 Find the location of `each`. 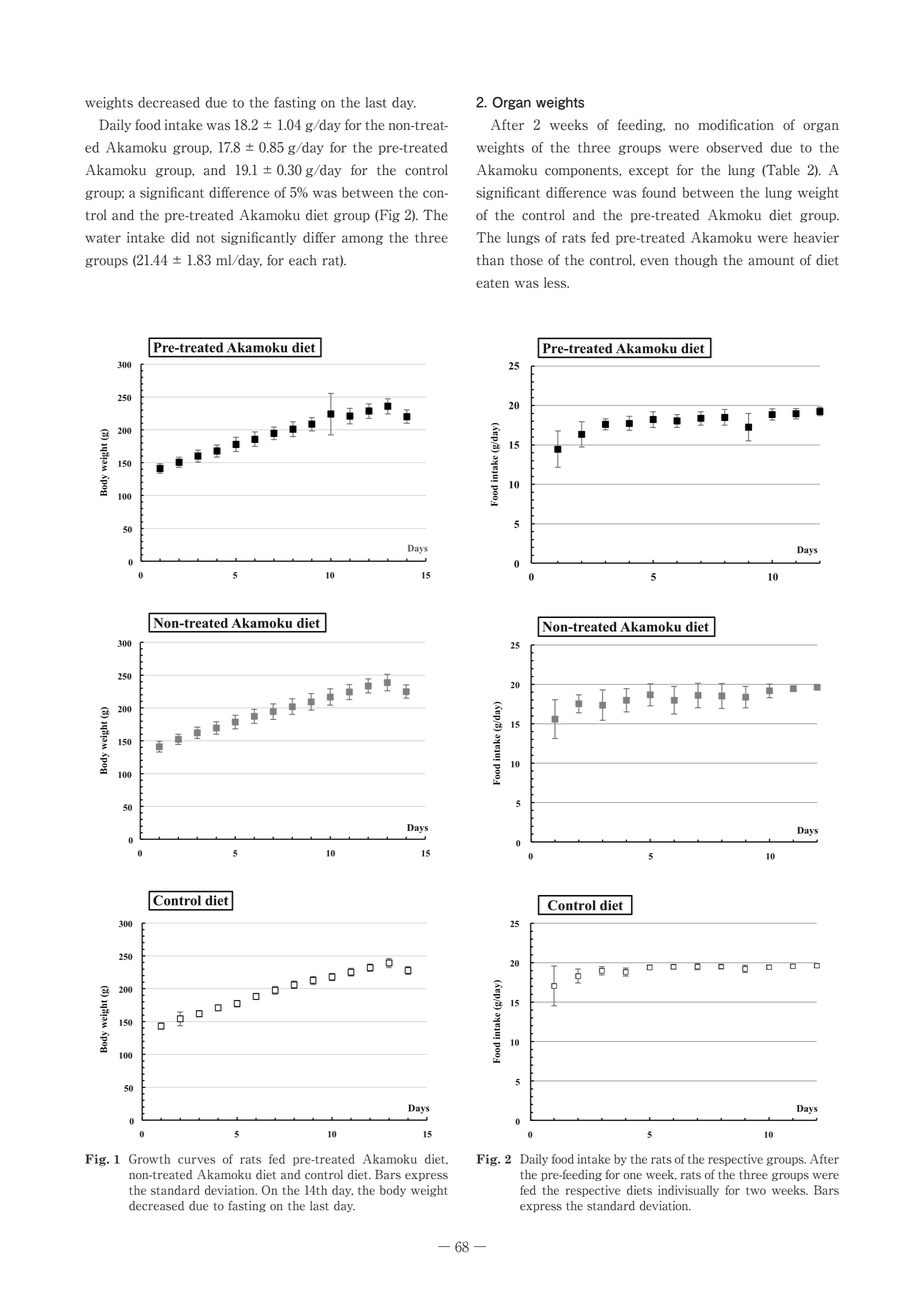

each is located at coordinates (303, 260).
